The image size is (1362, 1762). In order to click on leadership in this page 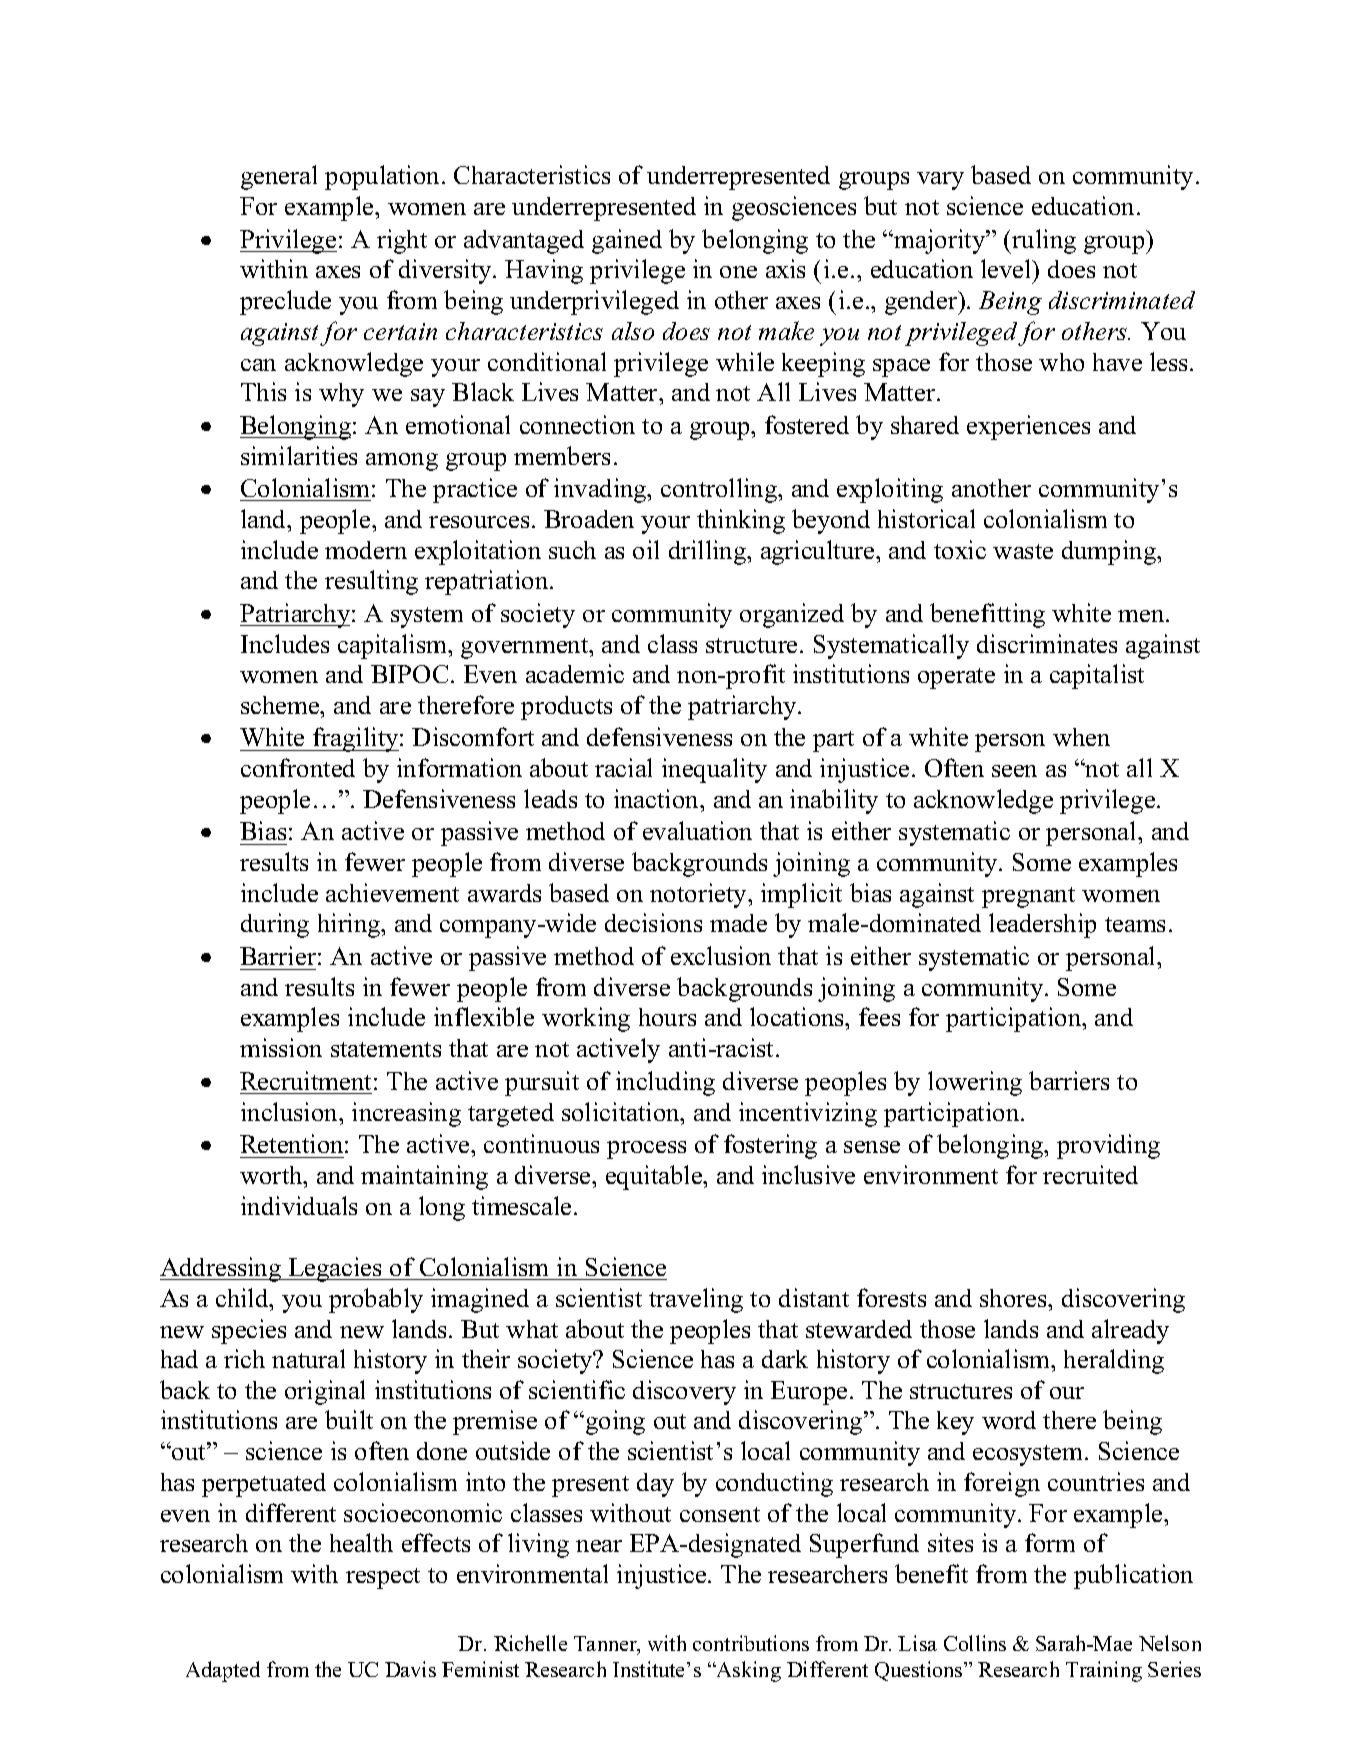, I will do `click(1042, 925)`.
